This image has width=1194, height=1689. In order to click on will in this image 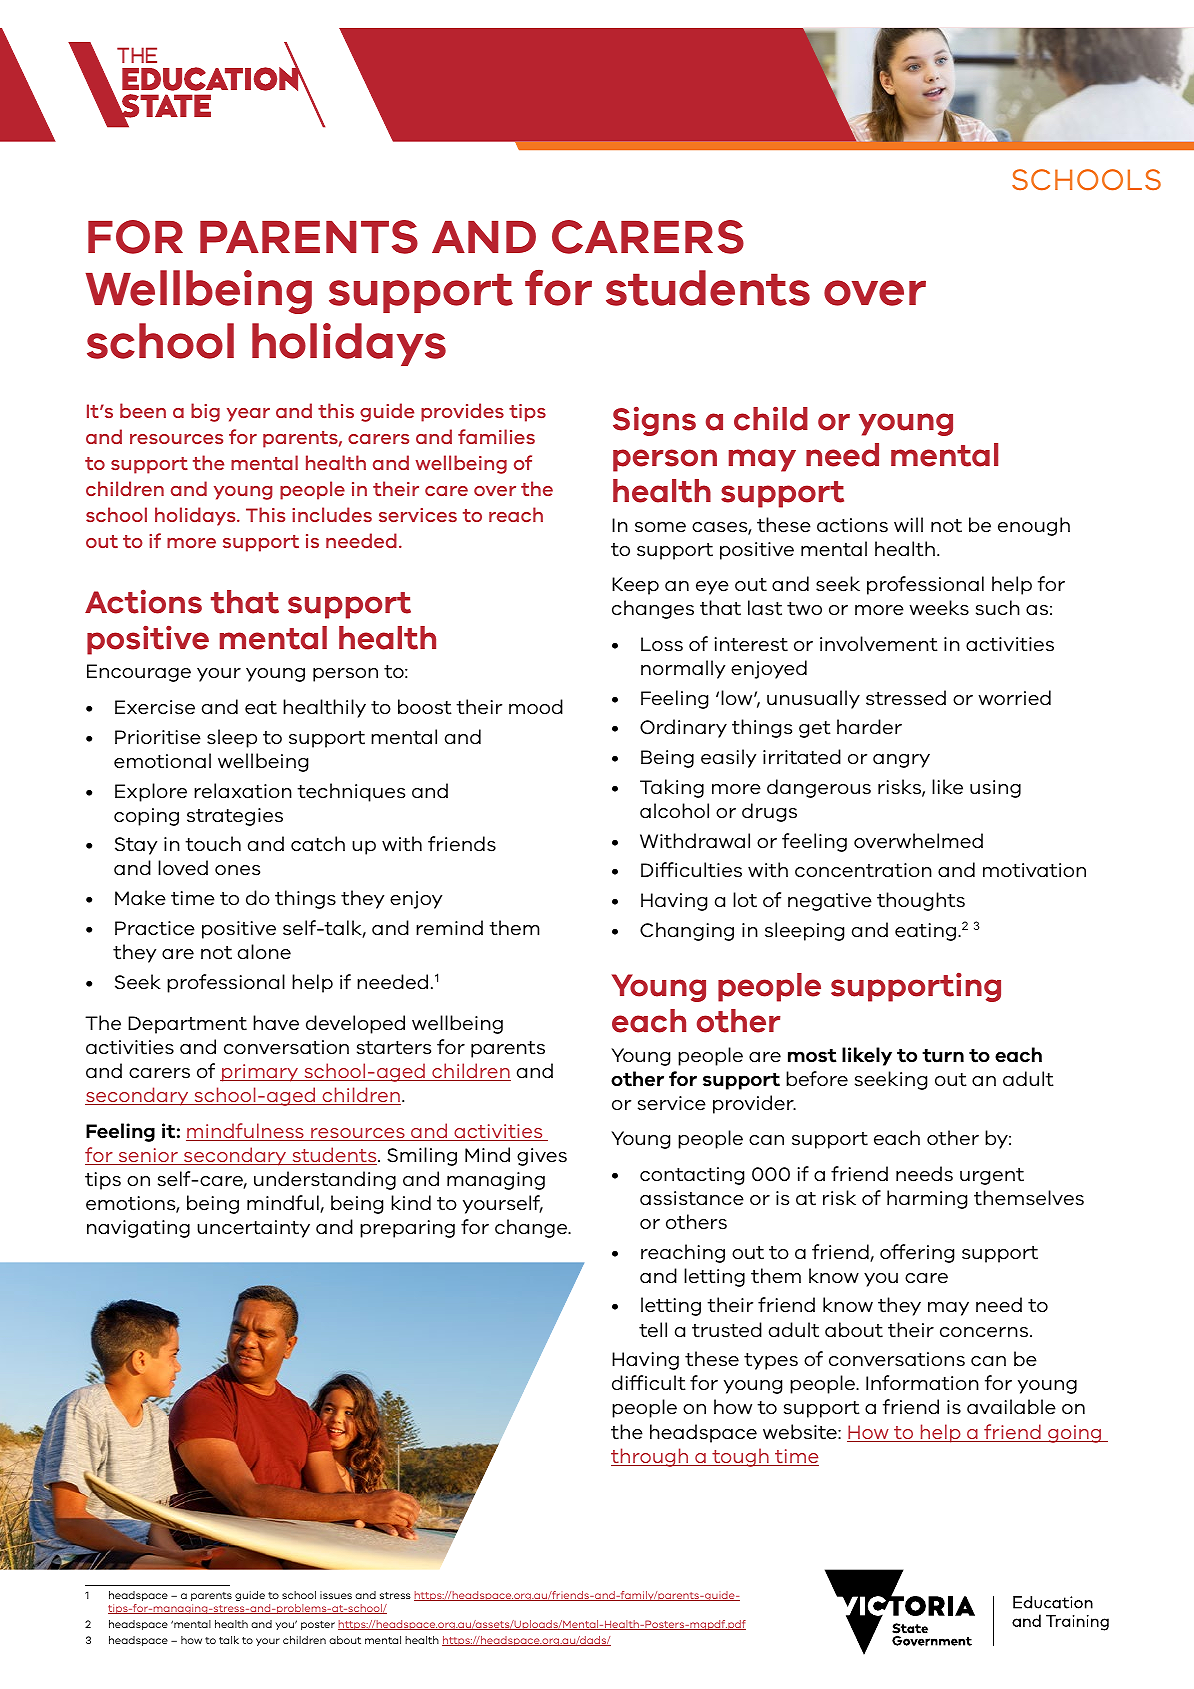, I will do `click(908, 524)`.
